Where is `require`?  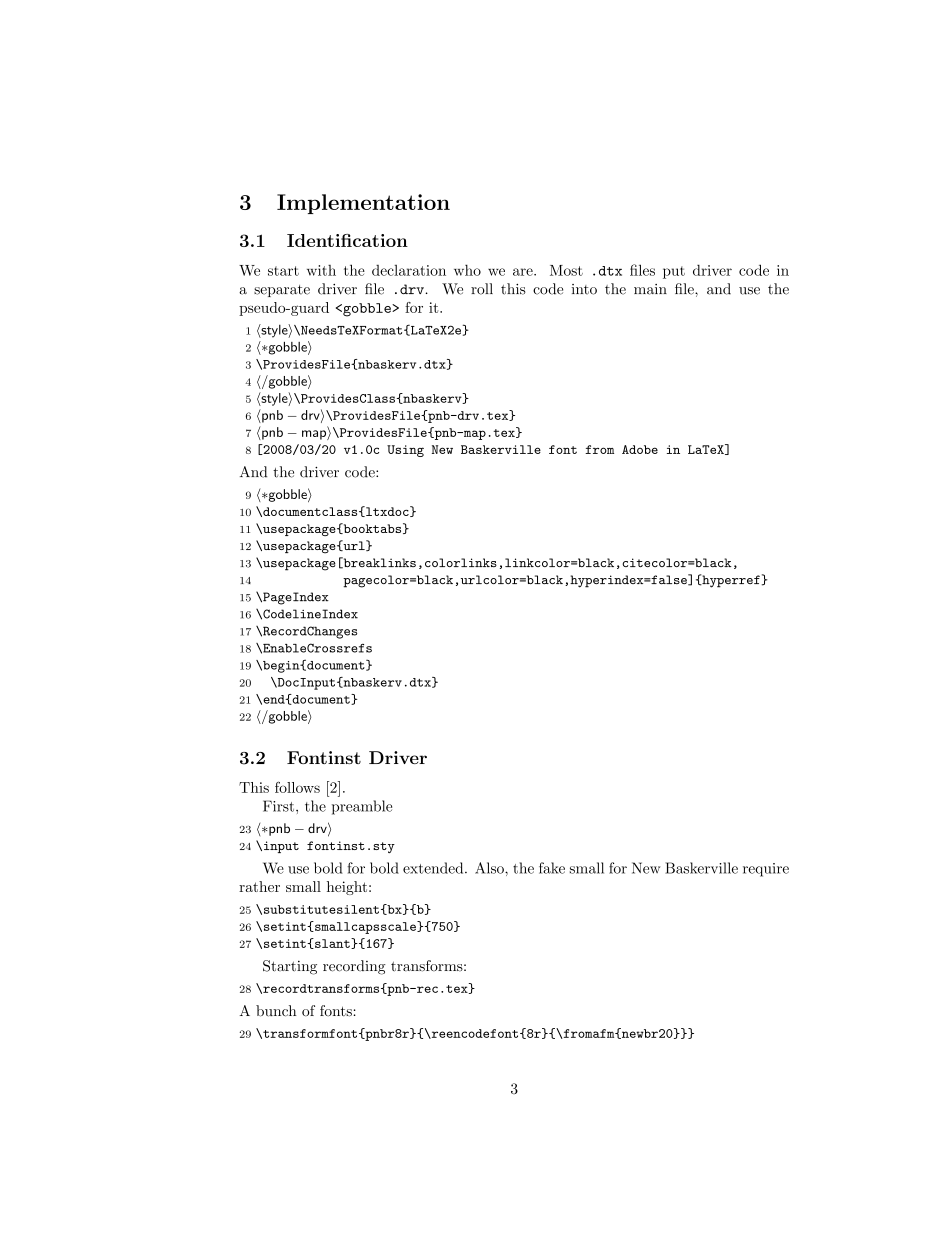
require is located at coordinates (766, 870).
